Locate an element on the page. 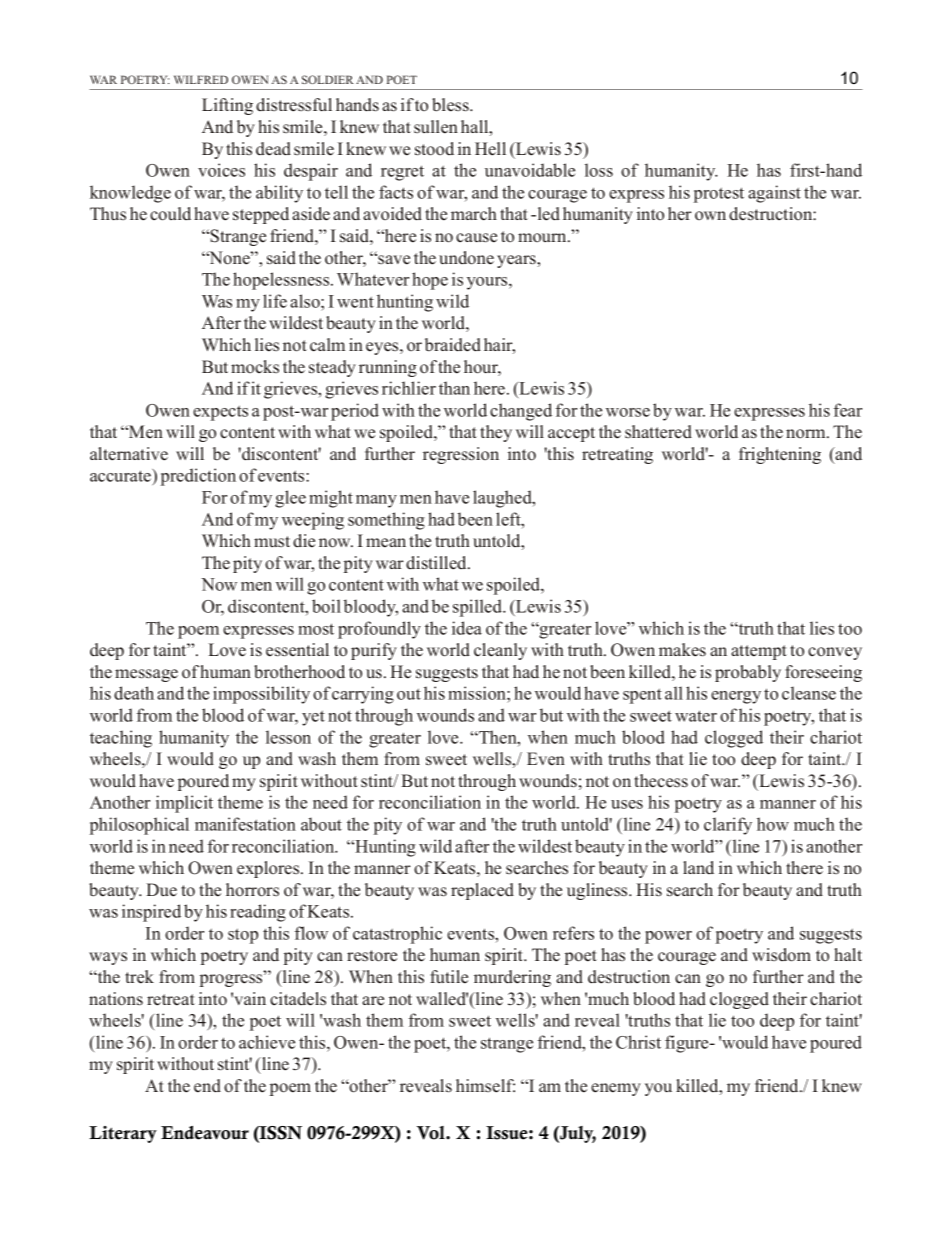 The image size is (952, 1233). attempt is located at coordinates (759, 652).
